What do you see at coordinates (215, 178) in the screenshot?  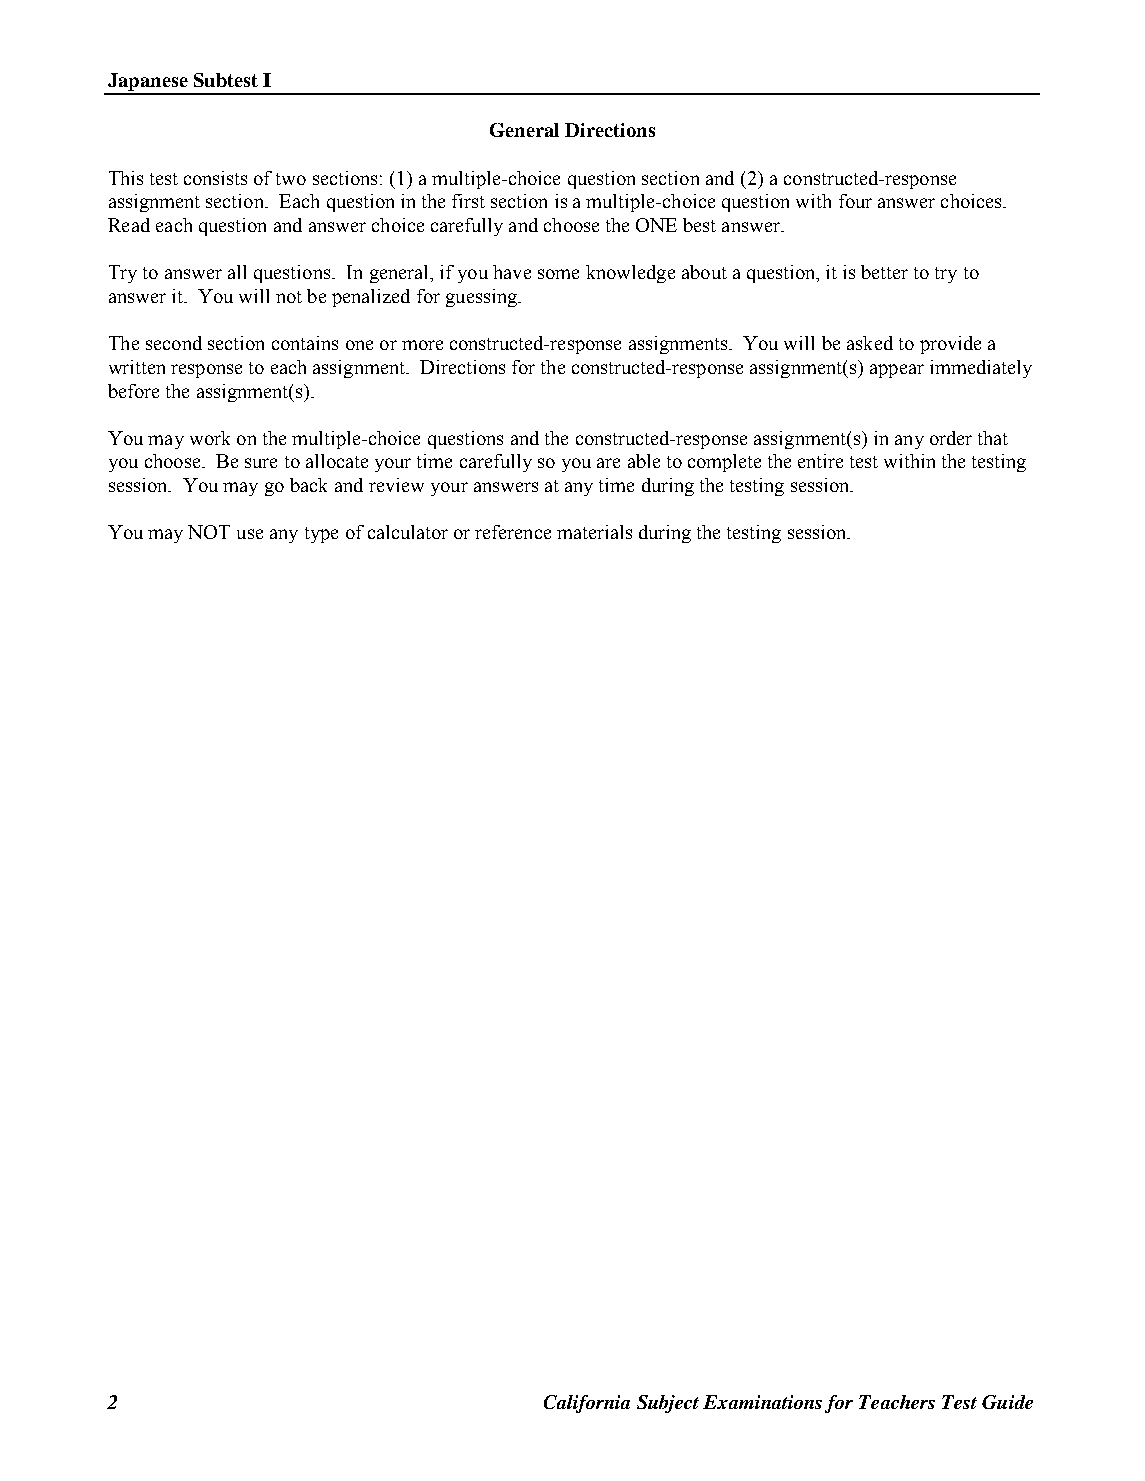 I see `consists` at bounding box center [215, 178].
